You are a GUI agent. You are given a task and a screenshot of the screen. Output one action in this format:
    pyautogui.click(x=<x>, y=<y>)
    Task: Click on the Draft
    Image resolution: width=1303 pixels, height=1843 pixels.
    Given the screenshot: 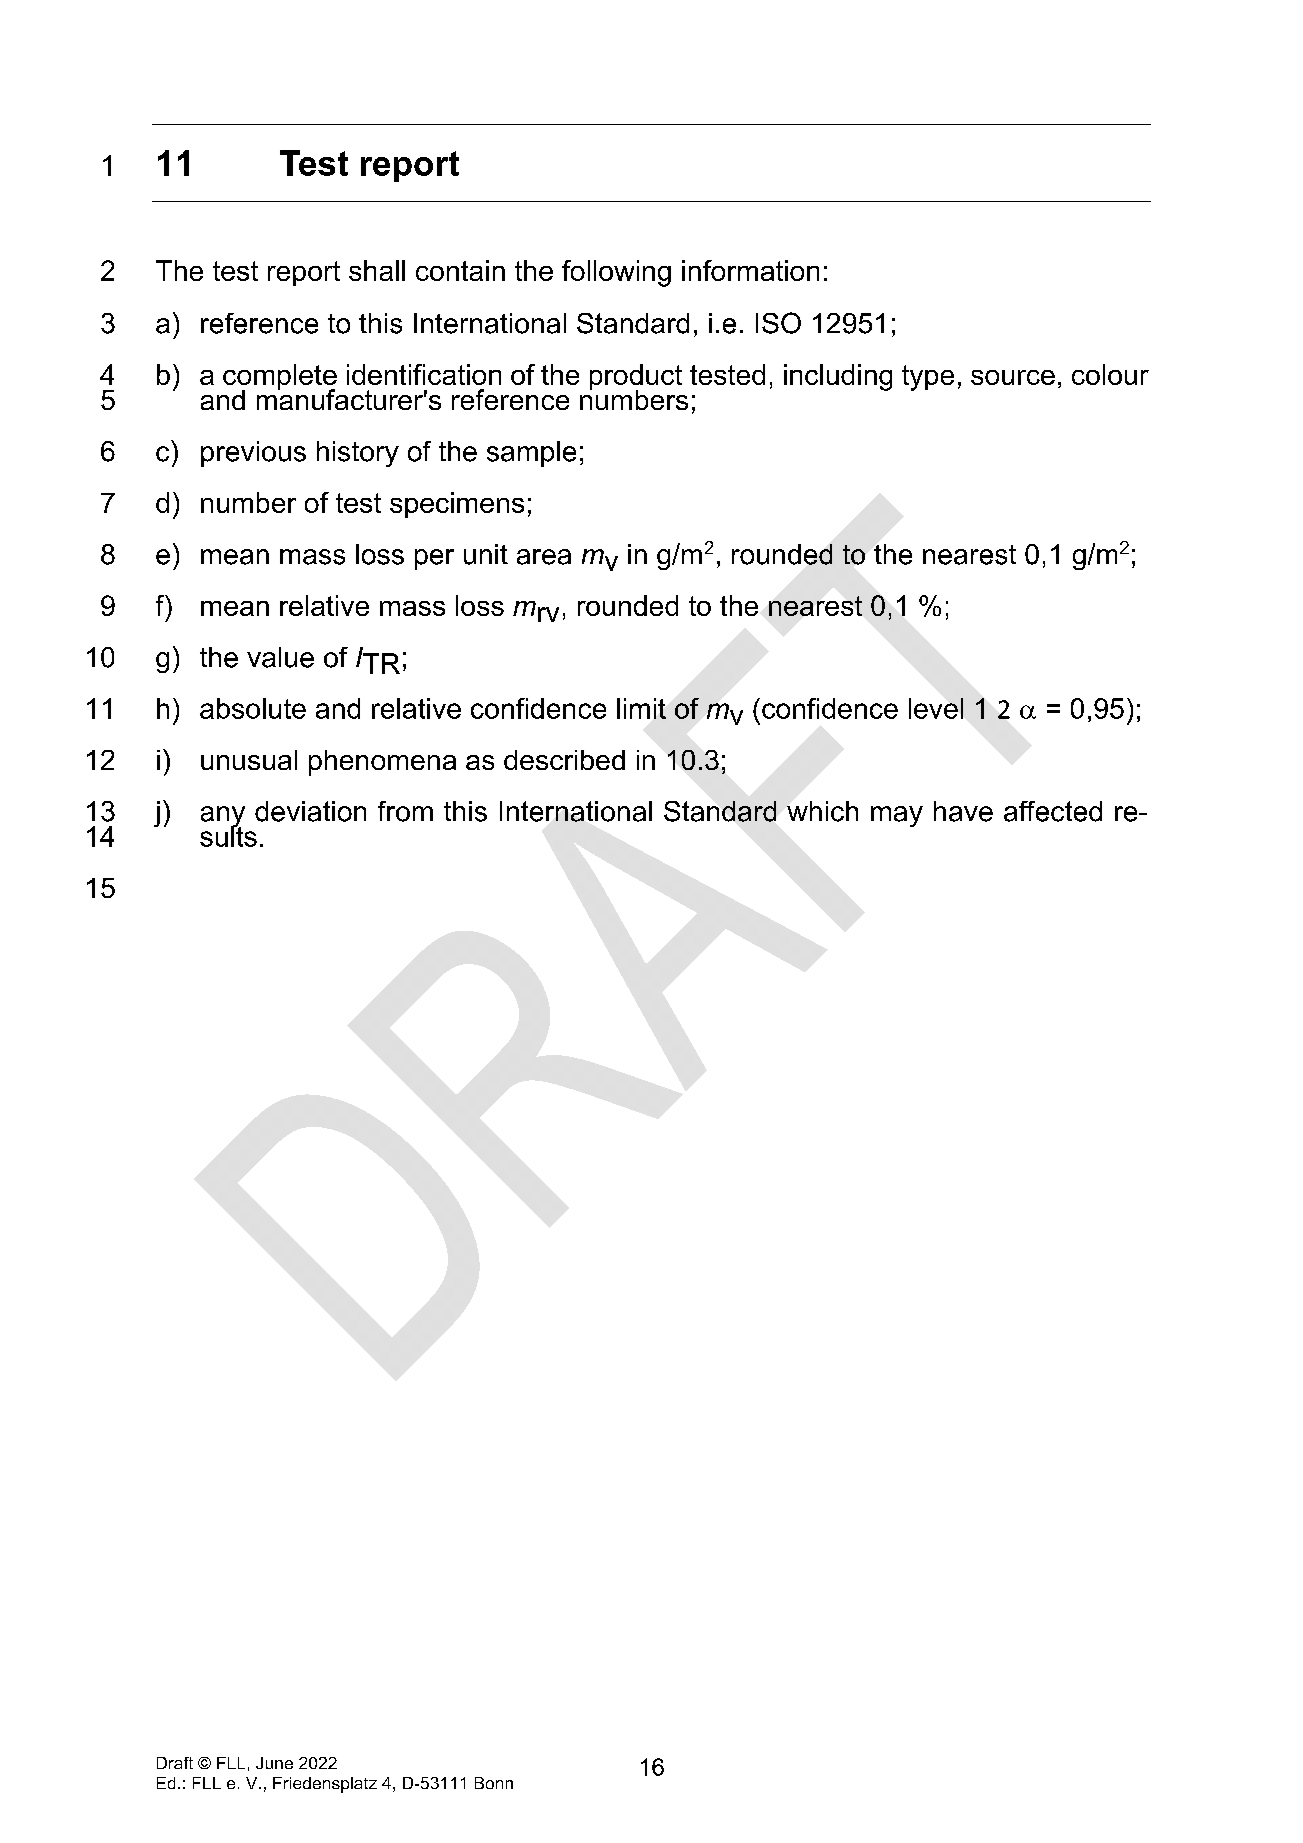 What is the action you would take?
    pyautogui.click(x=175, y=1763)
